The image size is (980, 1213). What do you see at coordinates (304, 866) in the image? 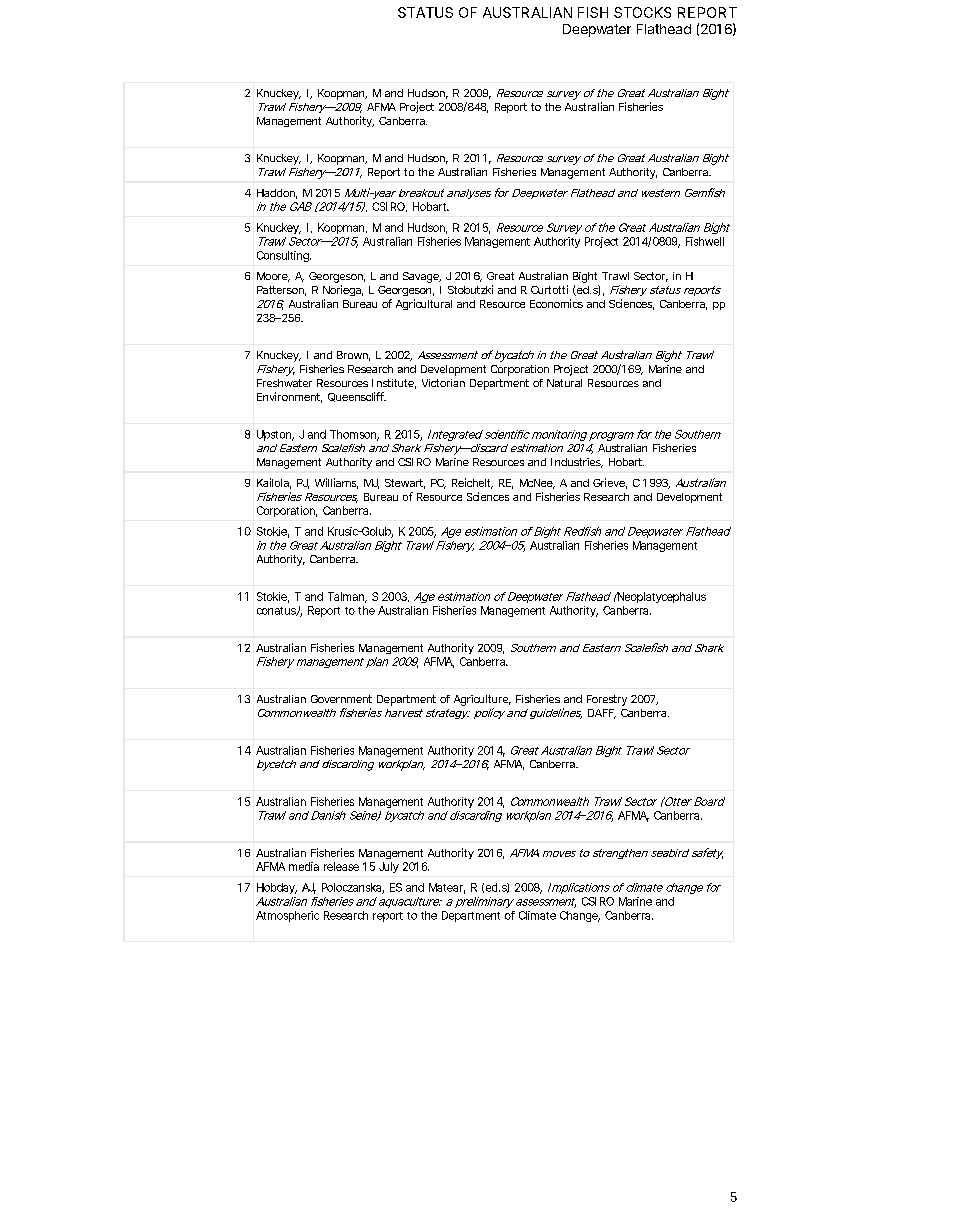
I see `media` at bounding box center [304, 866].
